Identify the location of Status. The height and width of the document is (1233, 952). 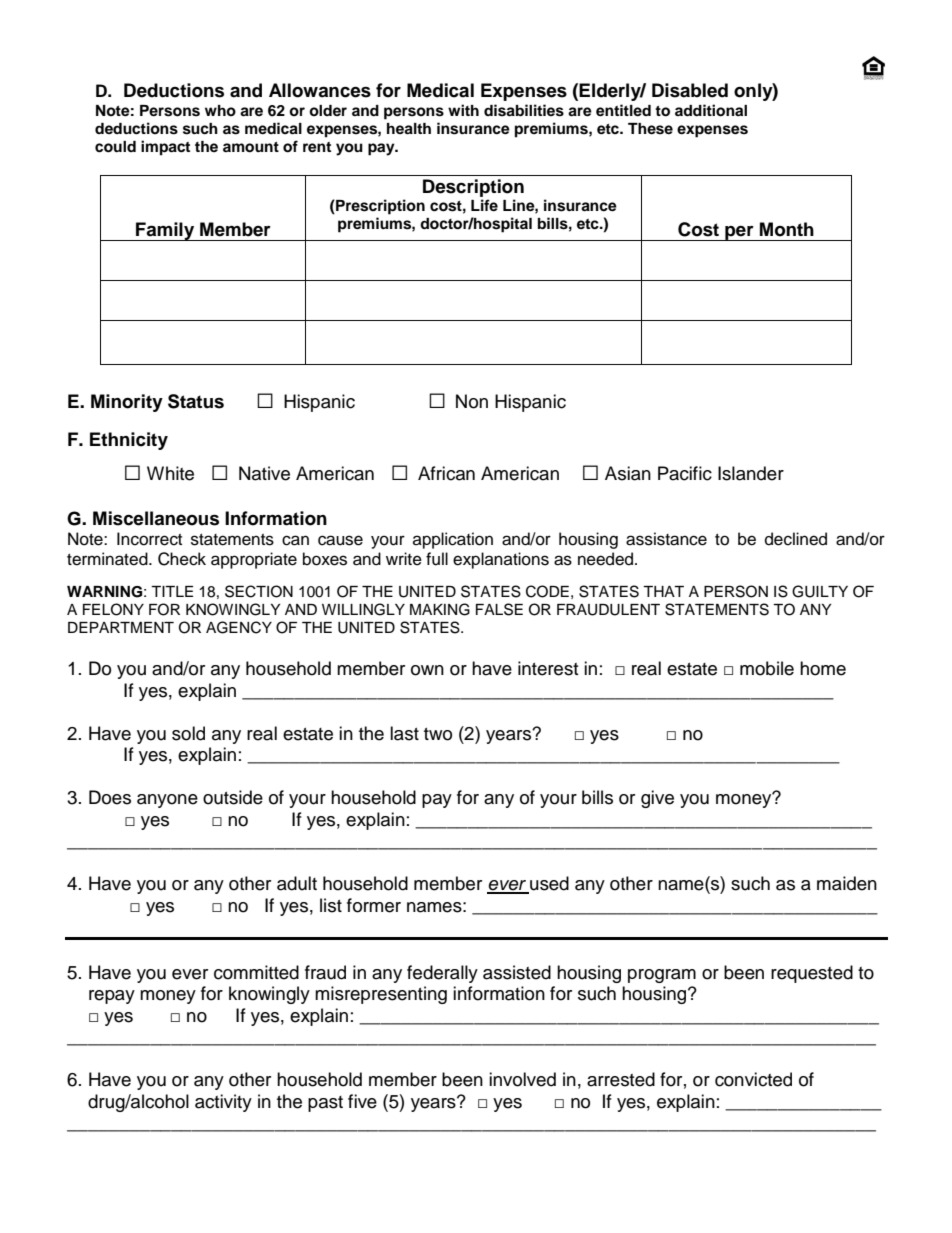
(196, 401).
